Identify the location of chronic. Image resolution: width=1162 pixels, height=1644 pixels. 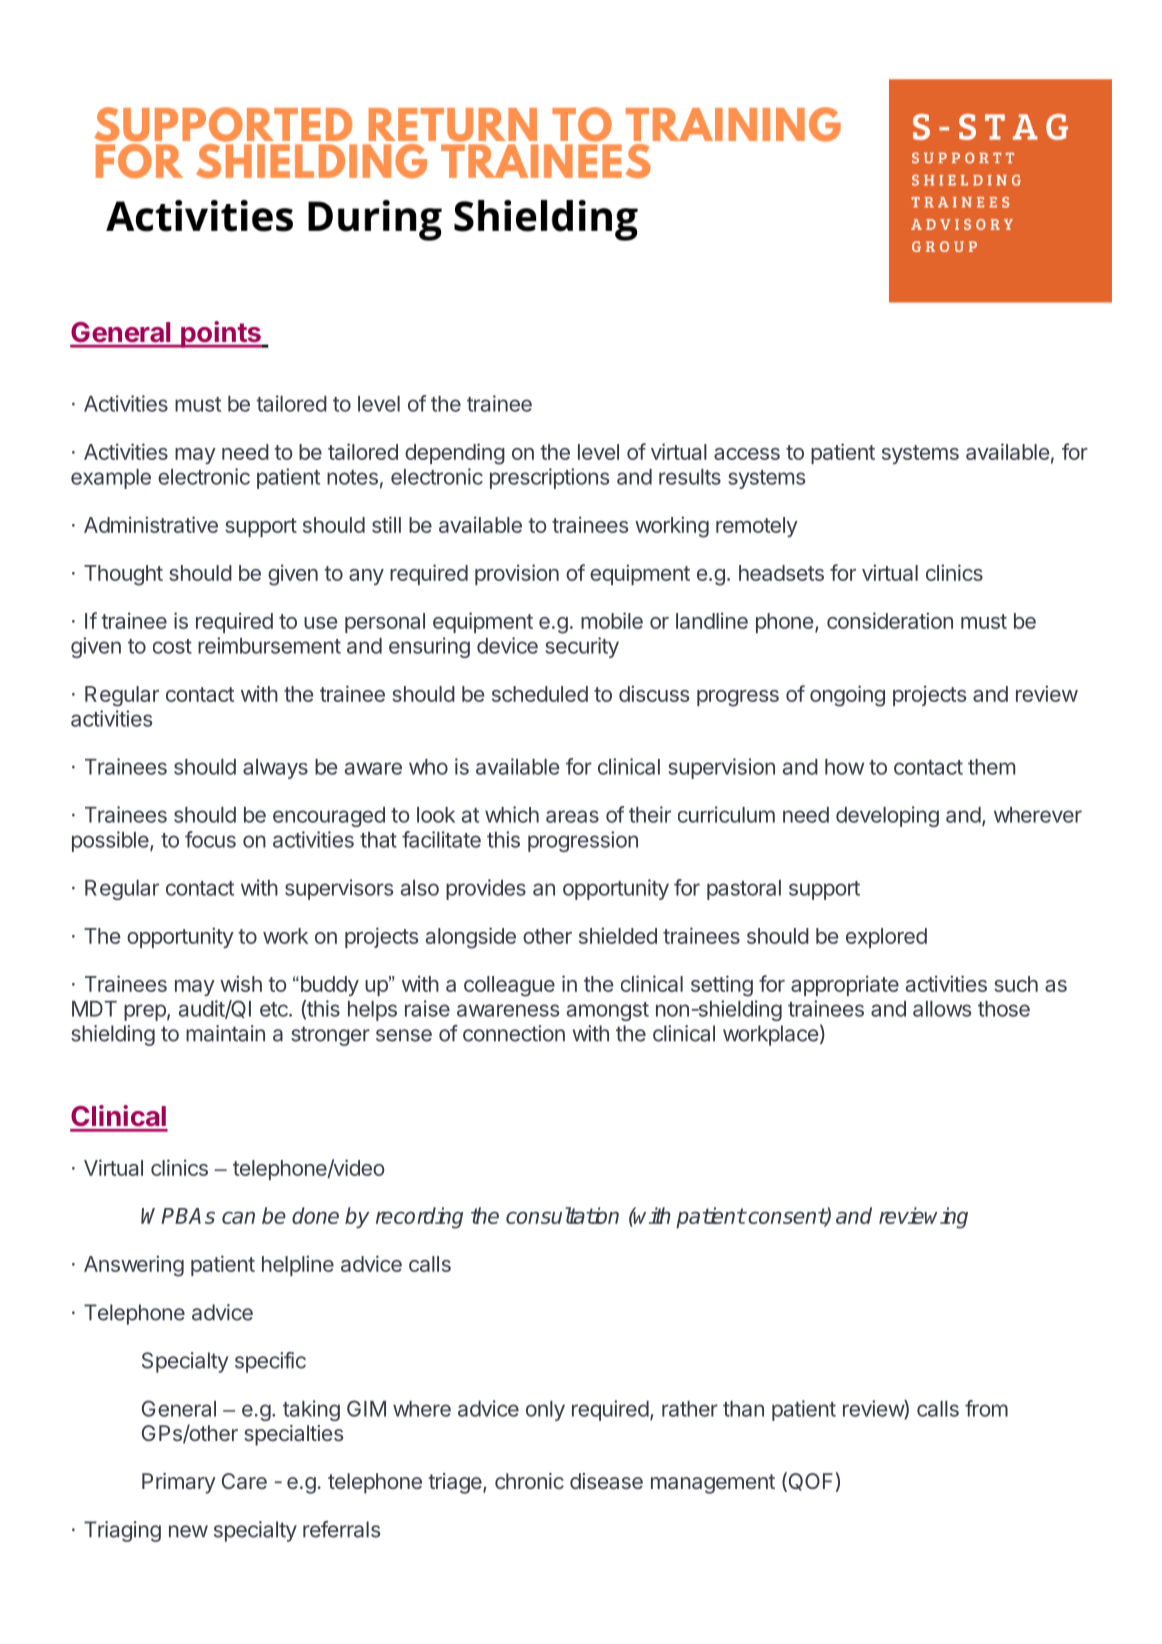
(529, 1481).
